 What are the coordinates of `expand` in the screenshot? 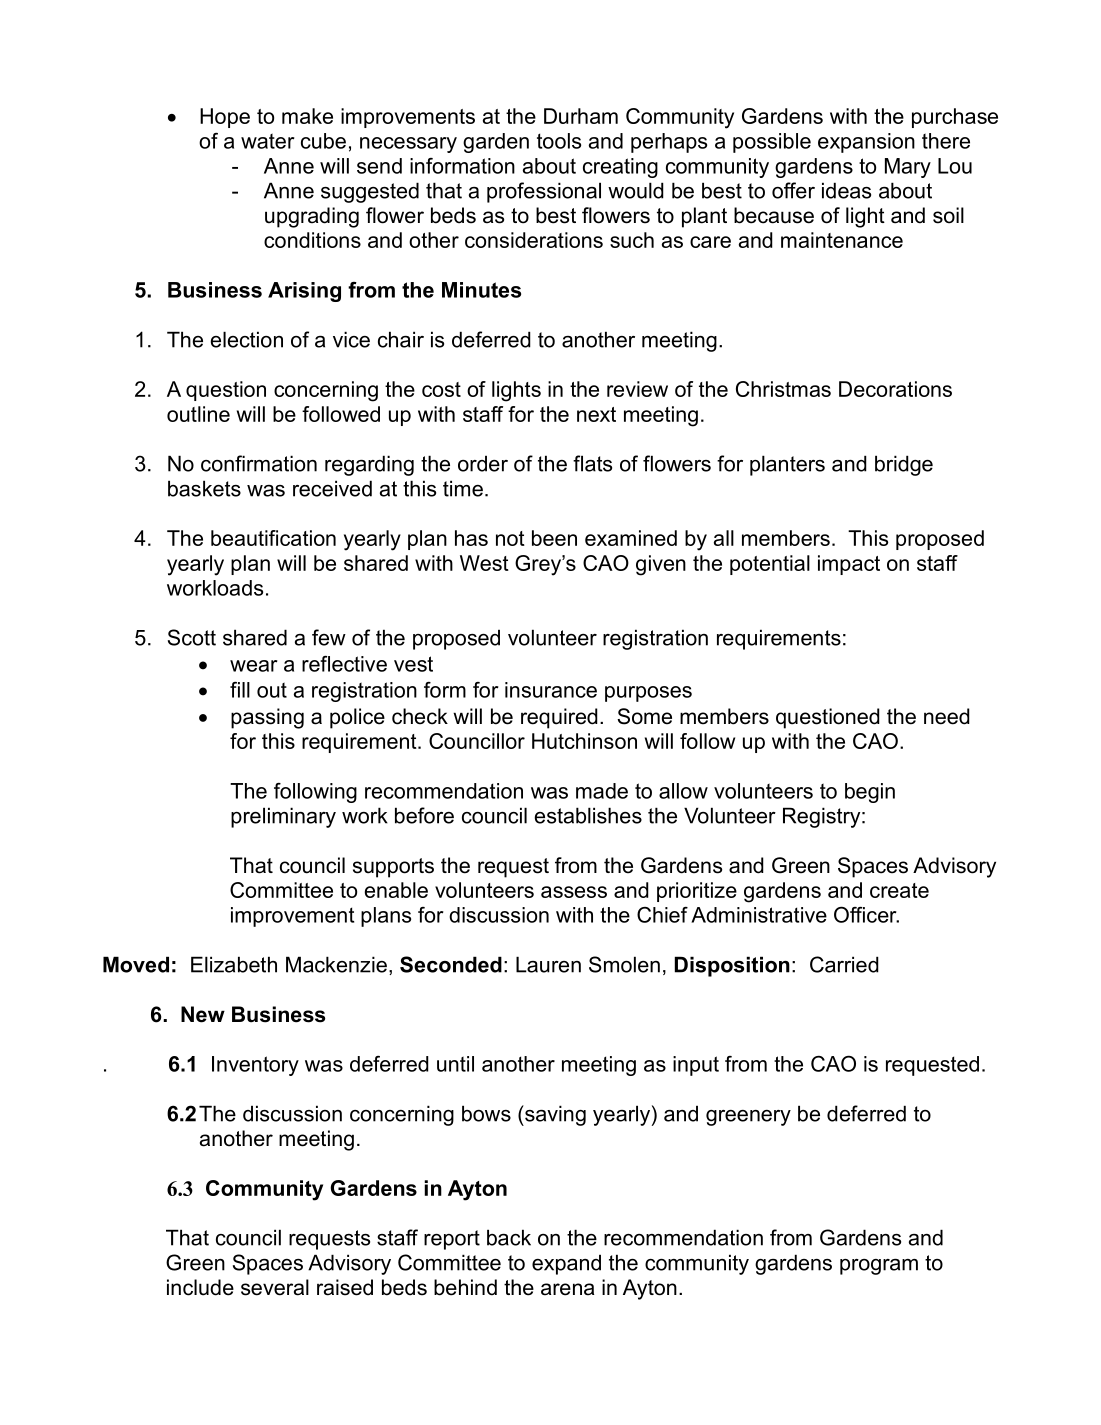 It's located at (566, 1264).
